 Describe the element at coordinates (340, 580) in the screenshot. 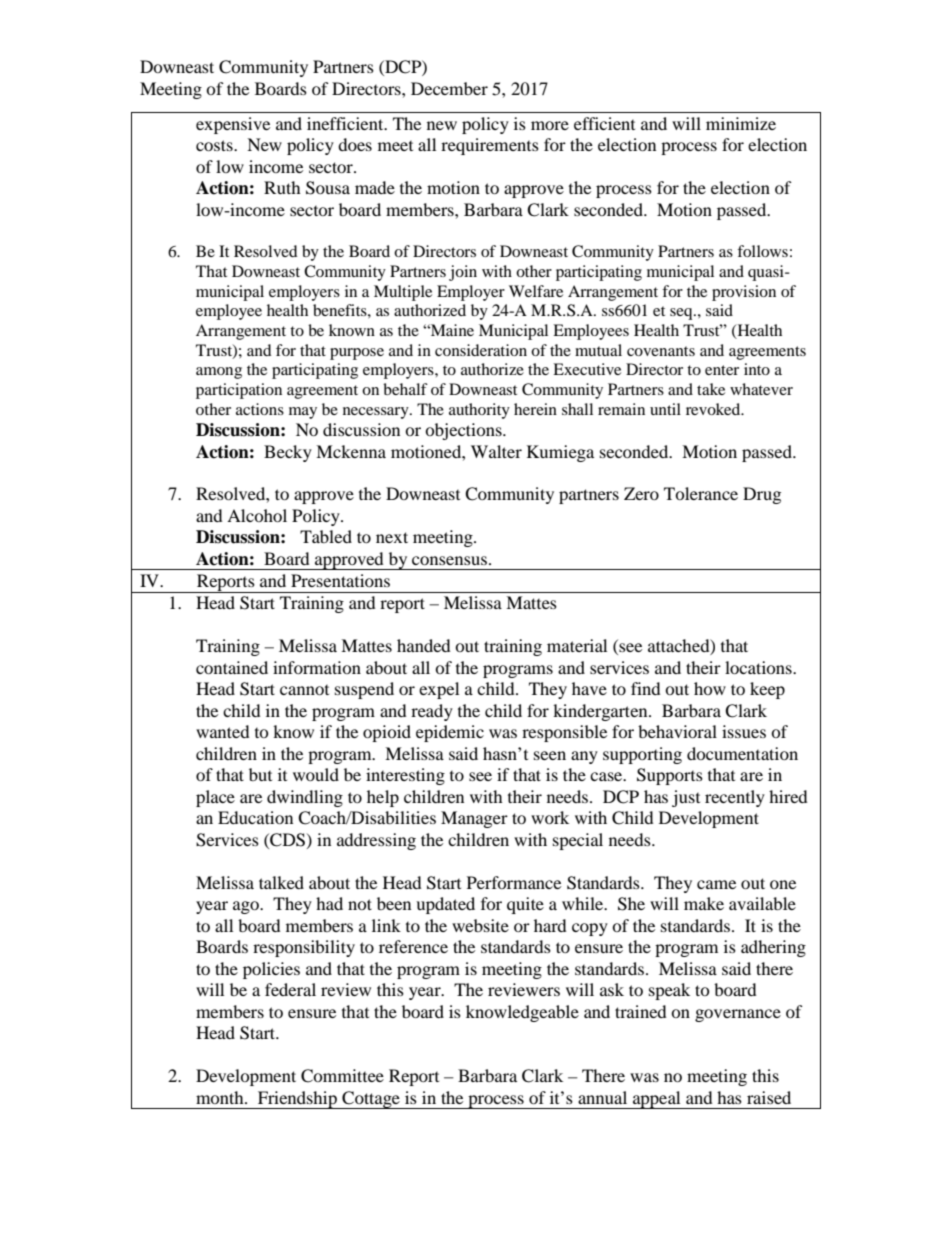

I see `Presentations` at that location.
